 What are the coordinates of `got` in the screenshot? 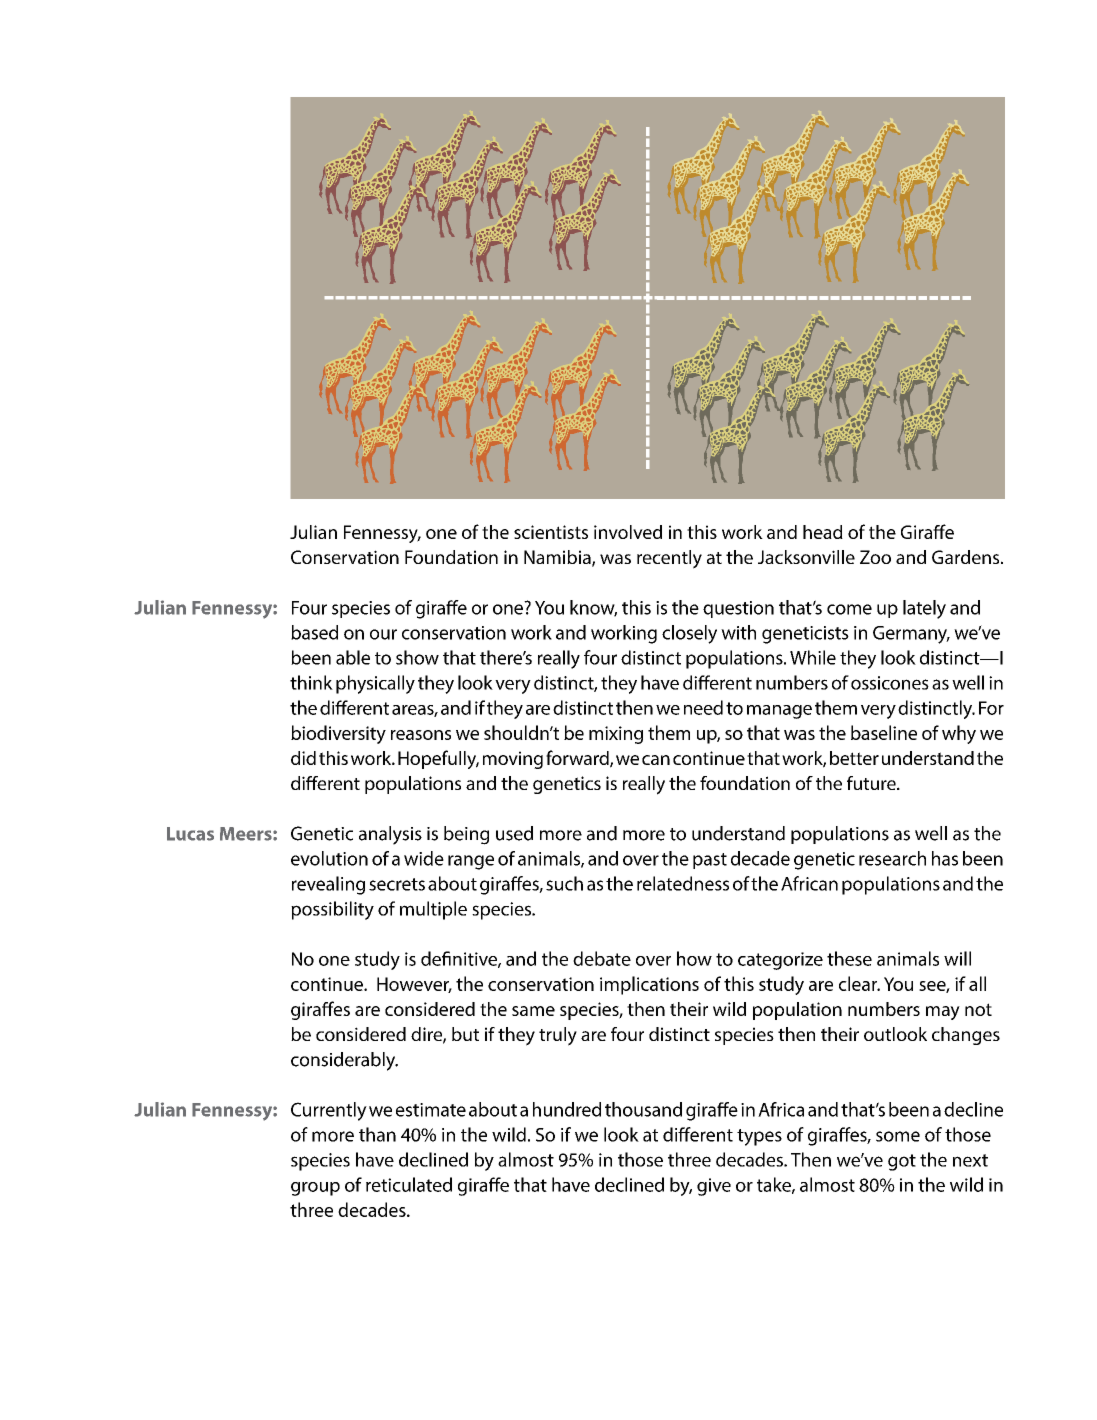 It's located at (902, 1162).
